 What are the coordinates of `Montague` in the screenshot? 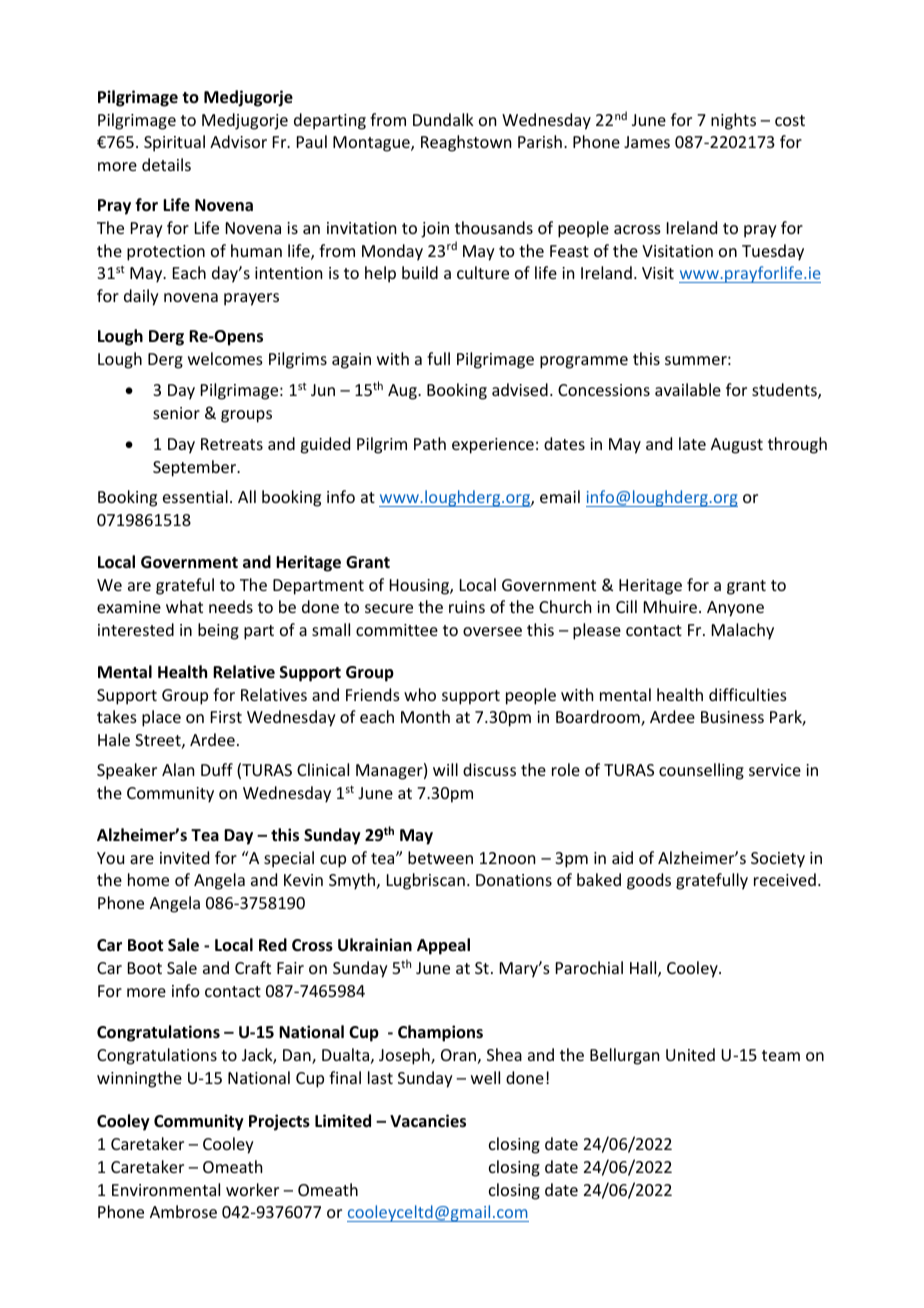 It's located at (372, 144).
